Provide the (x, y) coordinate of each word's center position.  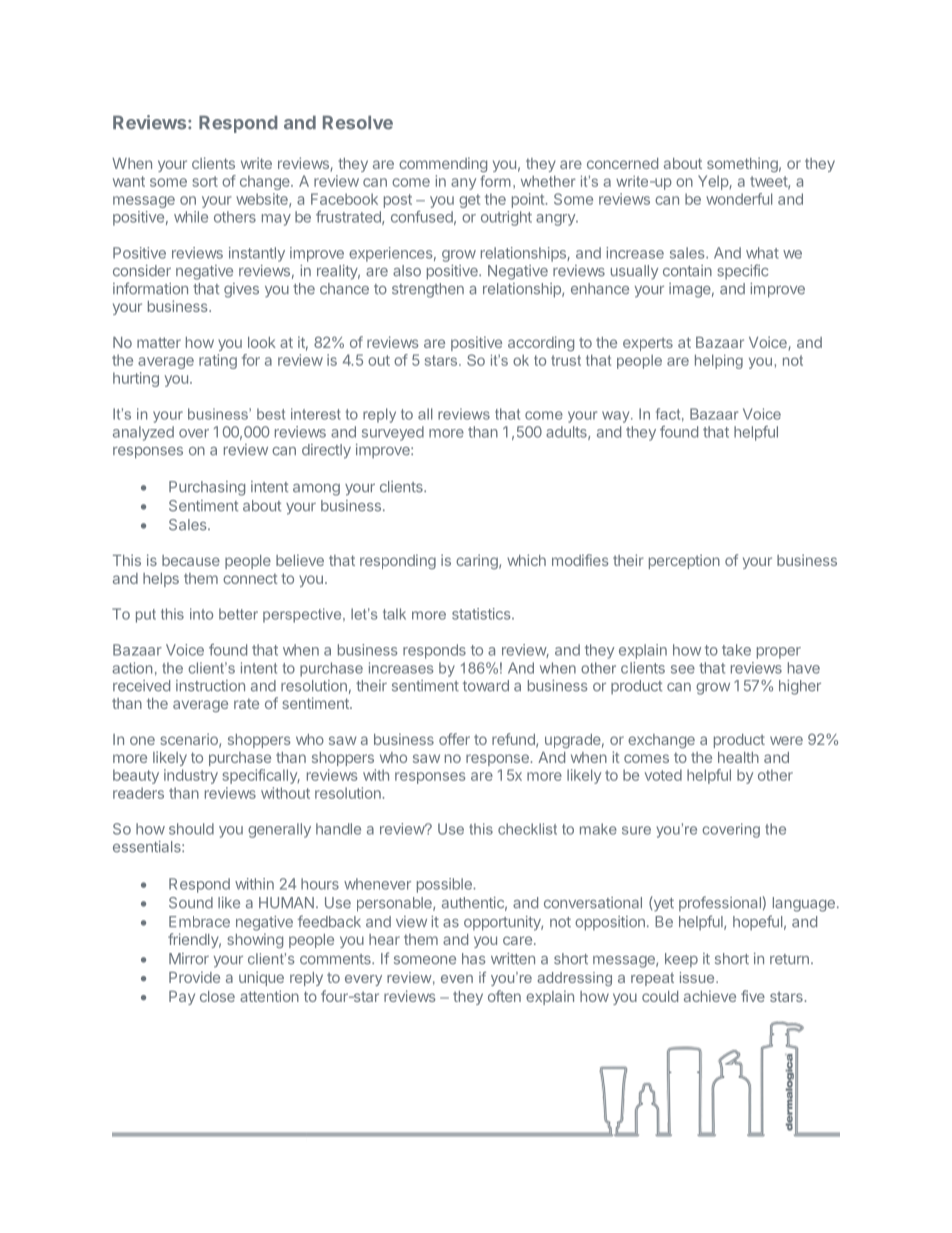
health (738, 757)
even (457, 979)
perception (684, 561)
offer (454, 739)
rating (218, 361)
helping (719, 361)
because (191, 560)
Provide (194, 977)
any (463, 184)
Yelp (714, 182)
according (541, 343)
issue (698, 977)
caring (478, 561)
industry (191, 776)
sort (205, 181)
